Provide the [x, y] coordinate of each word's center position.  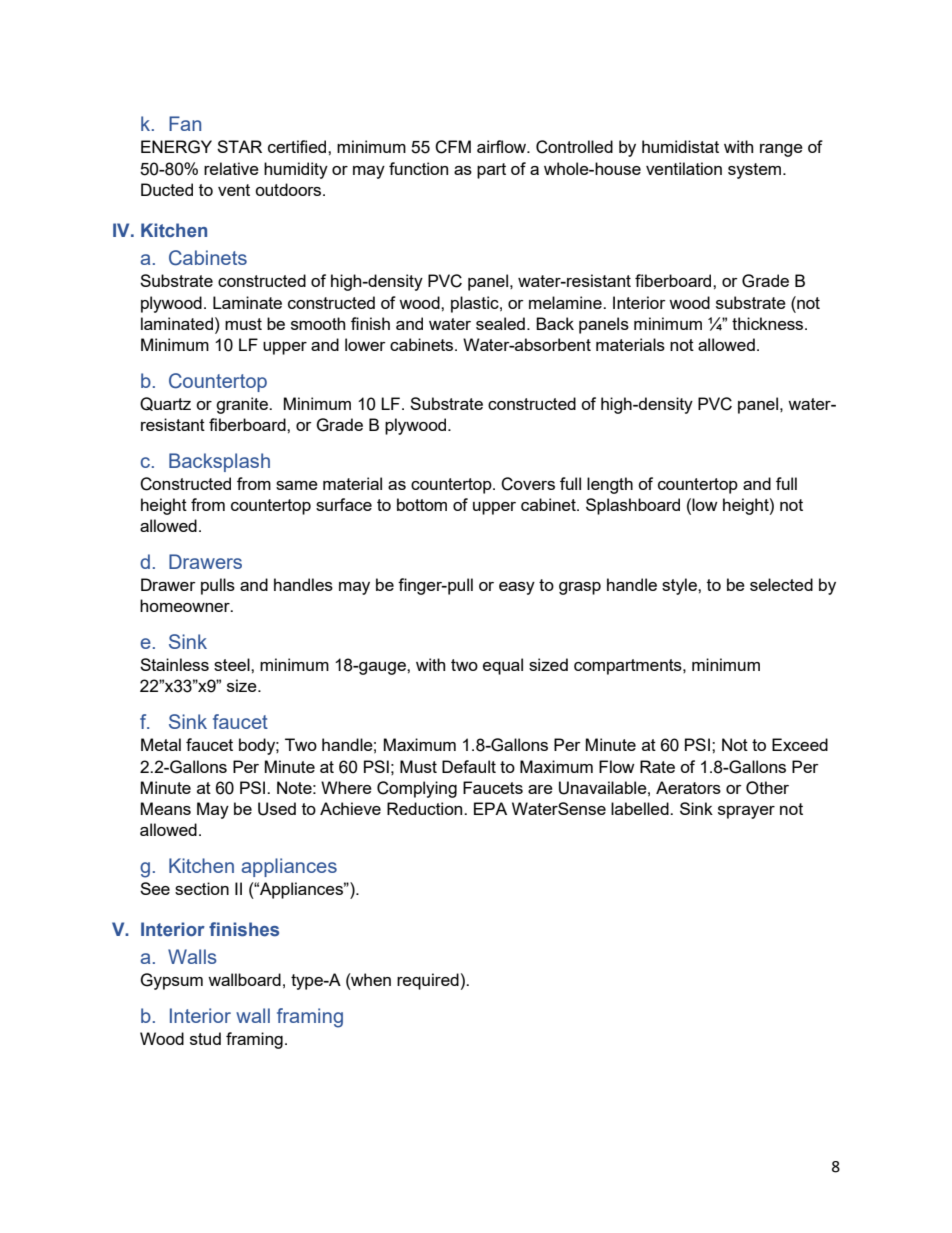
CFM [453, 147]
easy [517, 588]
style [680, 586]
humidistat [680, 146]
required [428, 981]
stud [205, 1038]
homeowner [186, 605]
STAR [239, 146]
